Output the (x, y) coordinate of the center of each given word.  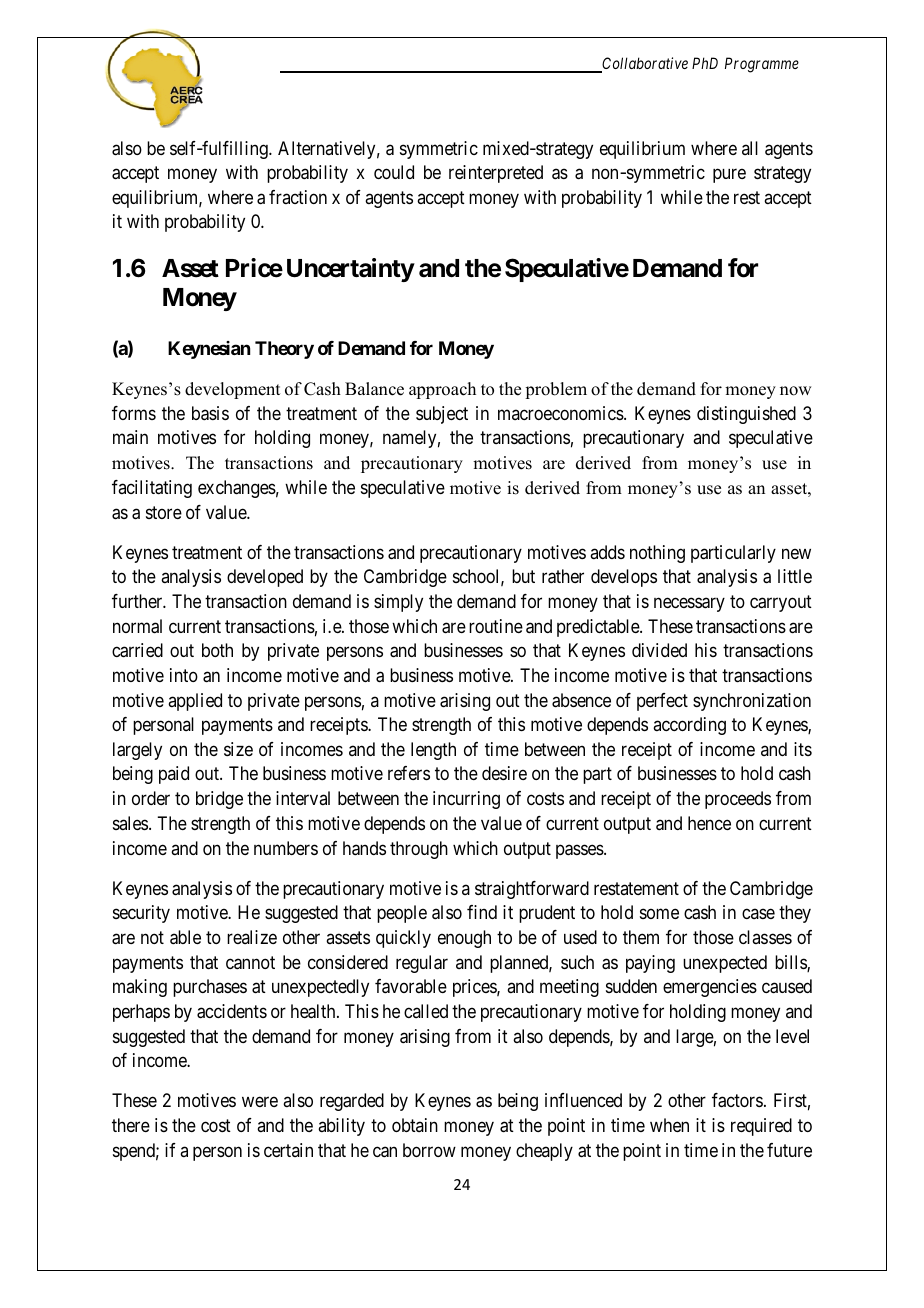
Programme (762, 65)
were (260, 1102)
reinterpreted (496, 174)
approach (442, 390)
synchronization (752, 702)
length (433, 751)
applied (195, 702)
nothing (657, 554)
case (758, 914)
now (795, 391)
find (482, 912)
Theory (284, 350)
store (164, 512)
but (523, 576)
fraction (298, 197)
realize (252, 937)
